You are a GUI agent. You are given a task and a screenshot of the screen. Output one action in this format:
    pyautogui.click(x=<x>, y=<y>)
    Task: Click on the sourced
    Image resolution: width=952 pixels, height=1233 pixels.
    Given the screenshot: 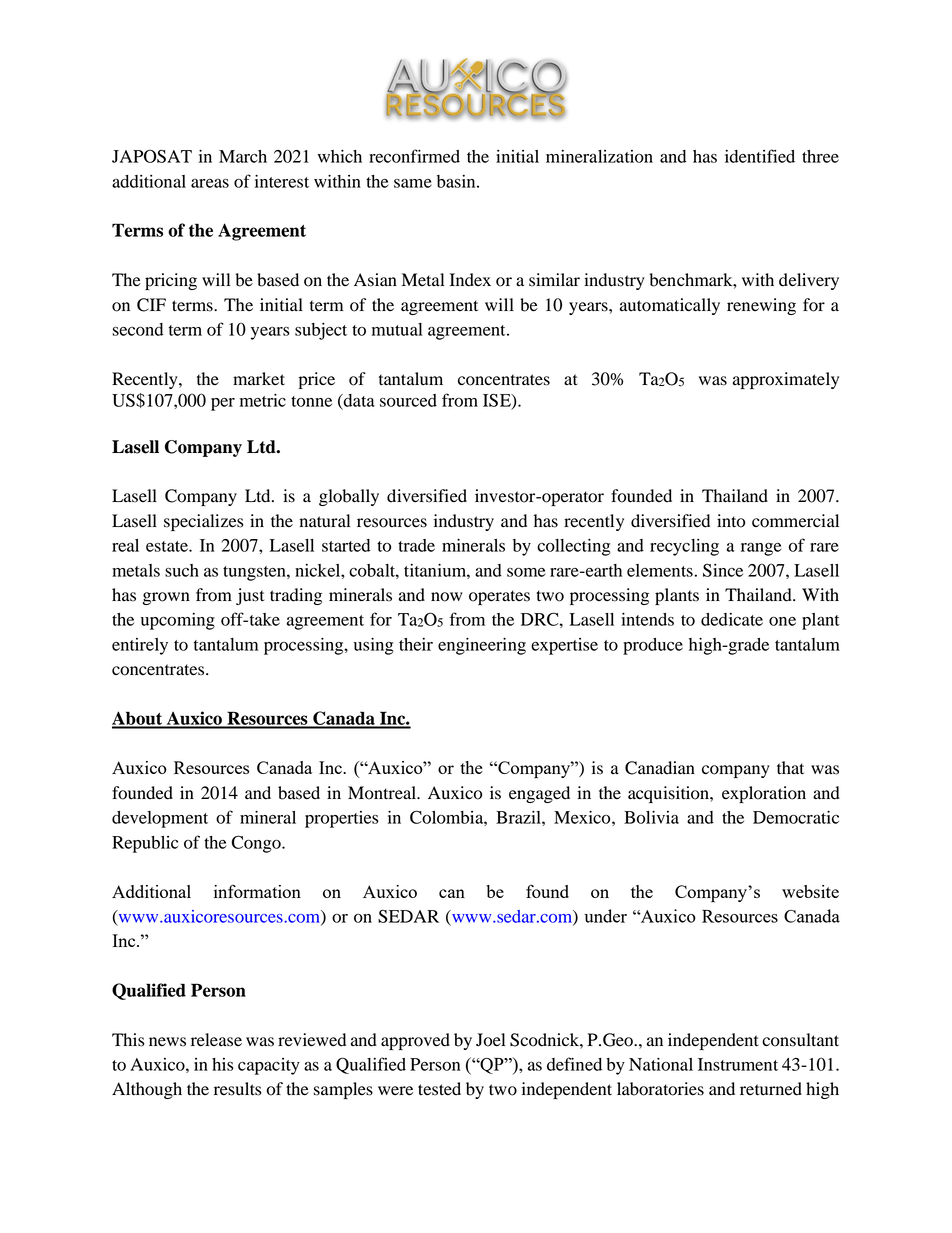 What is the action you would take?
    pyautogui.click(x=408, y=400)
